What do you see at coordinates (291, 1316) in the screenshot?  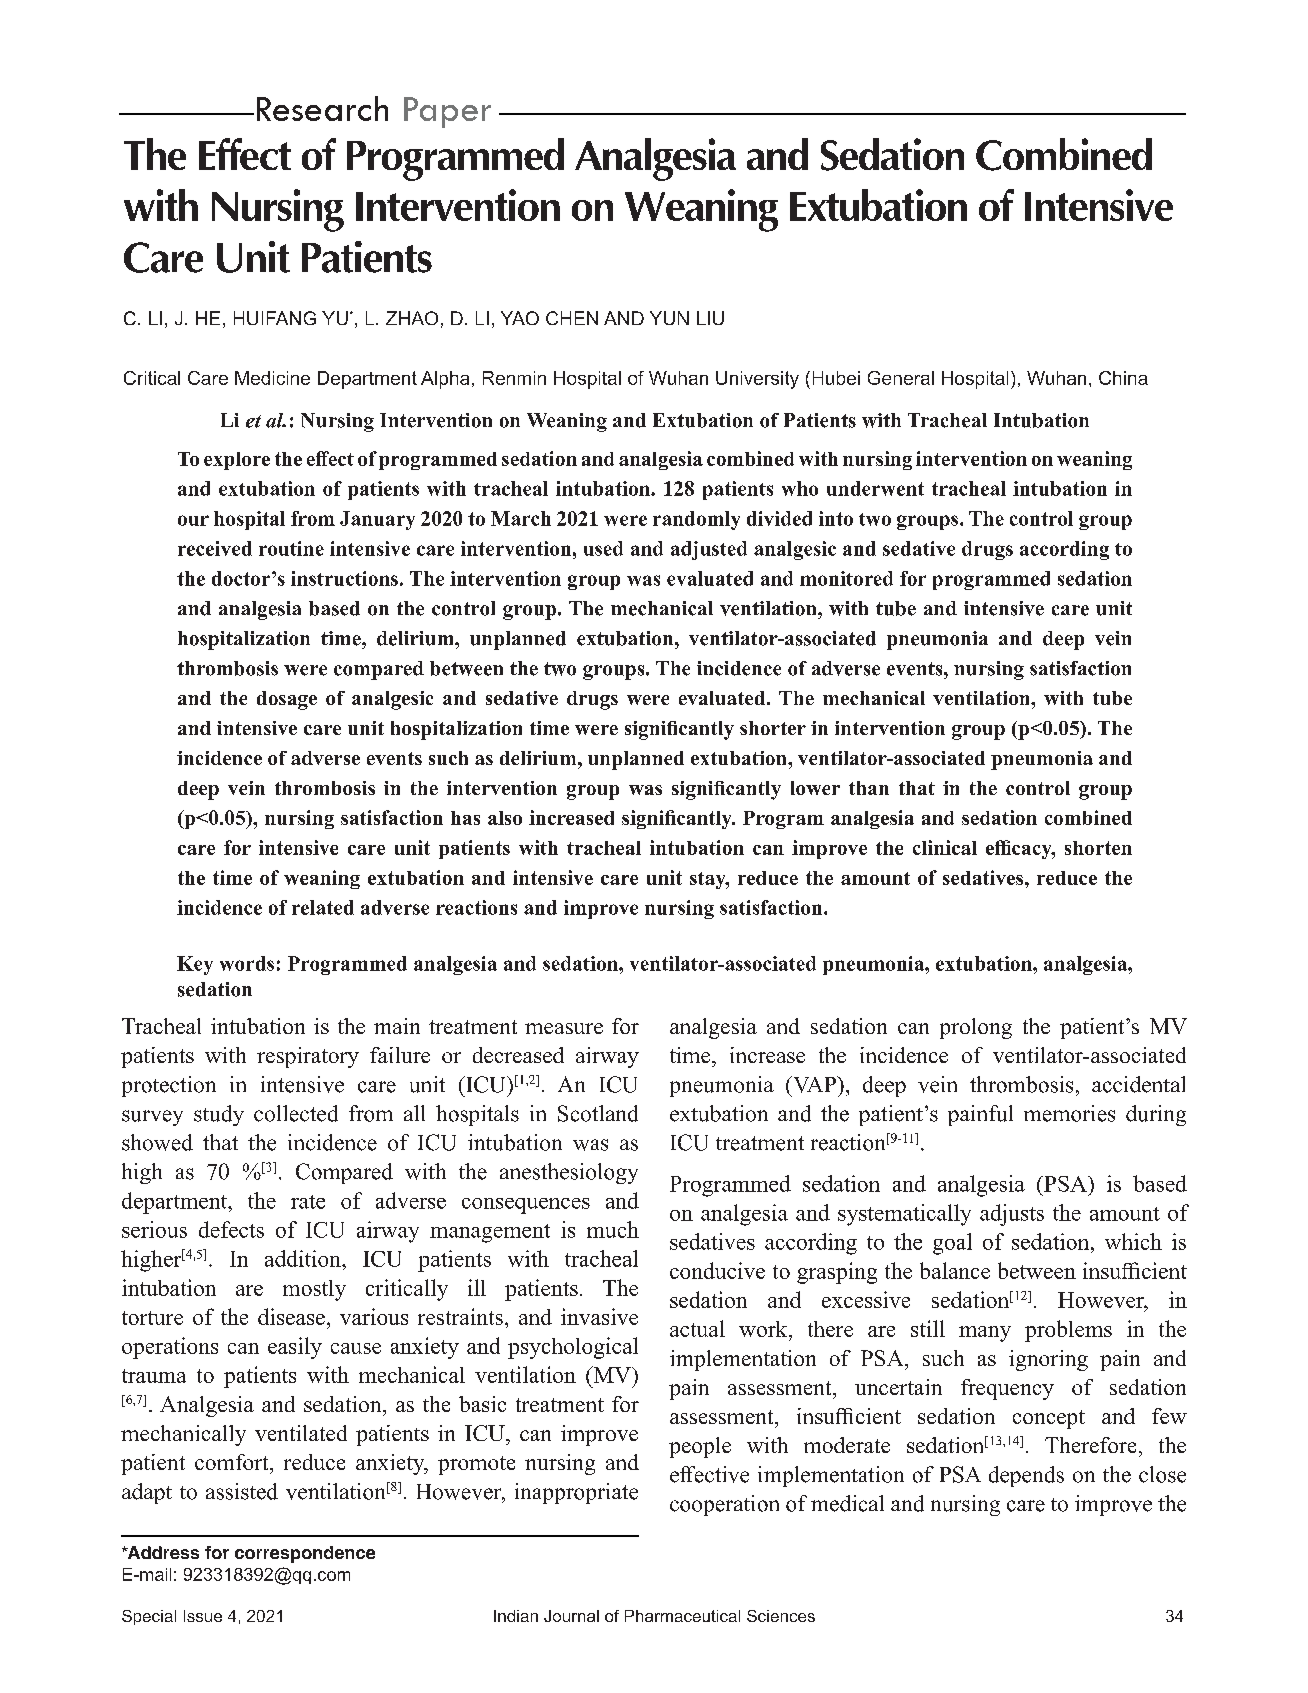 I see `disease` at bounding box center [291, 1316].
